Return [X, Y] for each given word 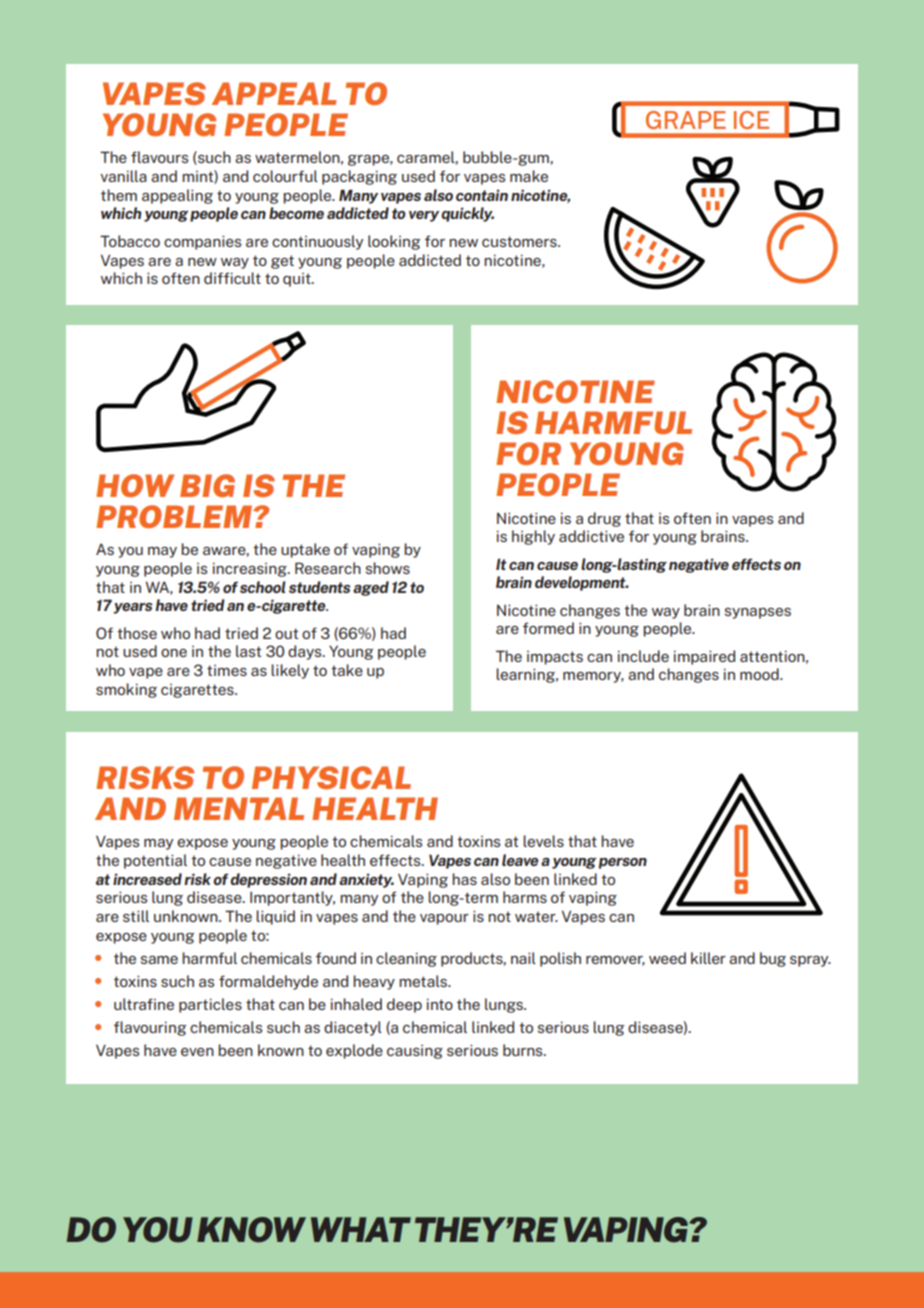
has [464, 879]
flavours [159, 157]
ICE [751, 120]
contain [482, 195]
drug [604, 519]
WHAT [361, 1229]
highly [533, 537]
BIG [207, 485]
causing [415, 1052]
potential [155, 861]
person [623, 863]
